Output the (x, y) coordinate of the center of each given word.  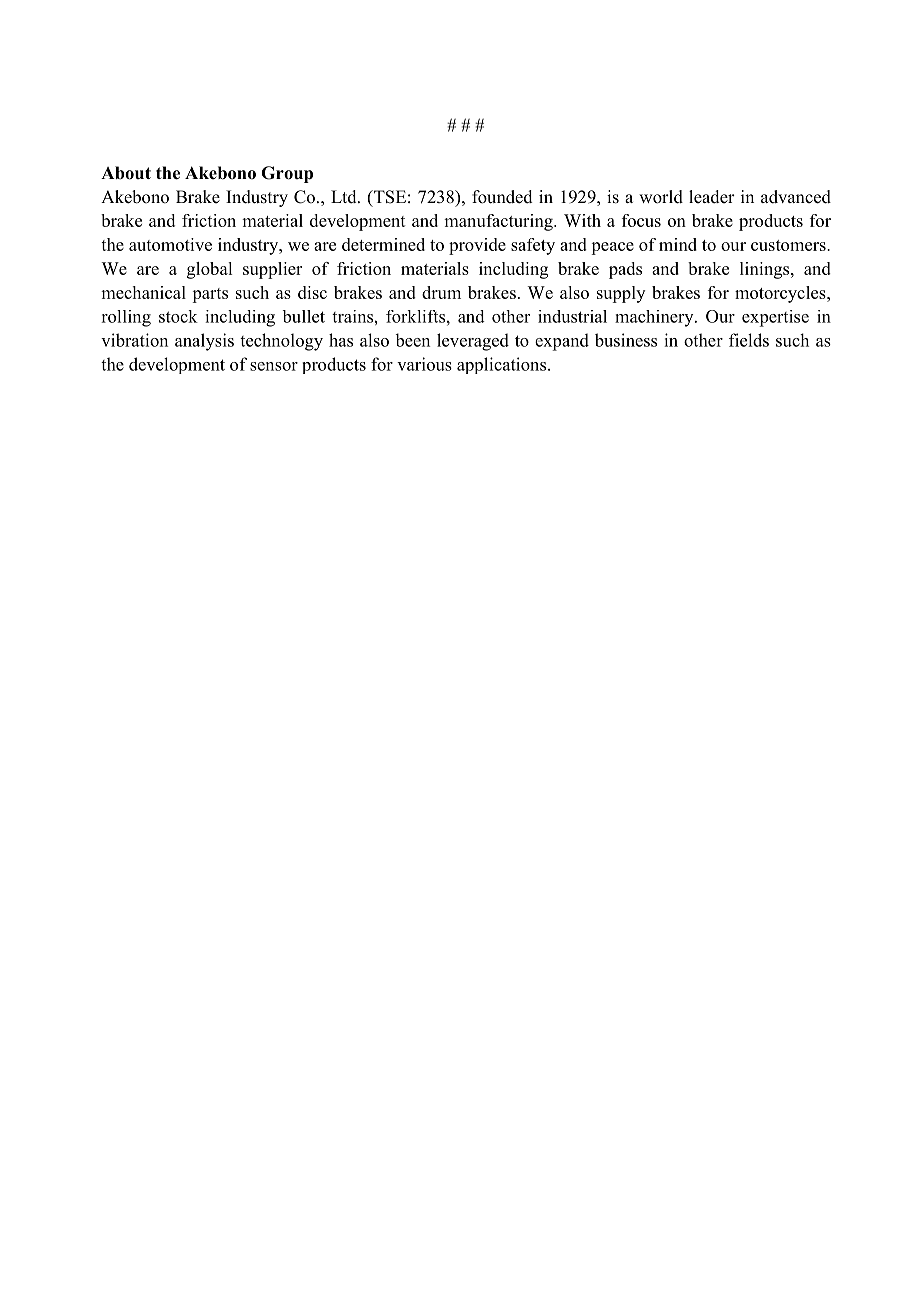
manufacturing (499, 222)
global (209, 270)
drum (441, 292)
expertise (775, 318)
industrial (572, 316)
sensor (274, 366)
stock (178, 316)
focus (641, 220)
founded (502, 197)
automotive (170, 244)
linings (766, 270)
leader (712, 197)
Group (287, 174)
